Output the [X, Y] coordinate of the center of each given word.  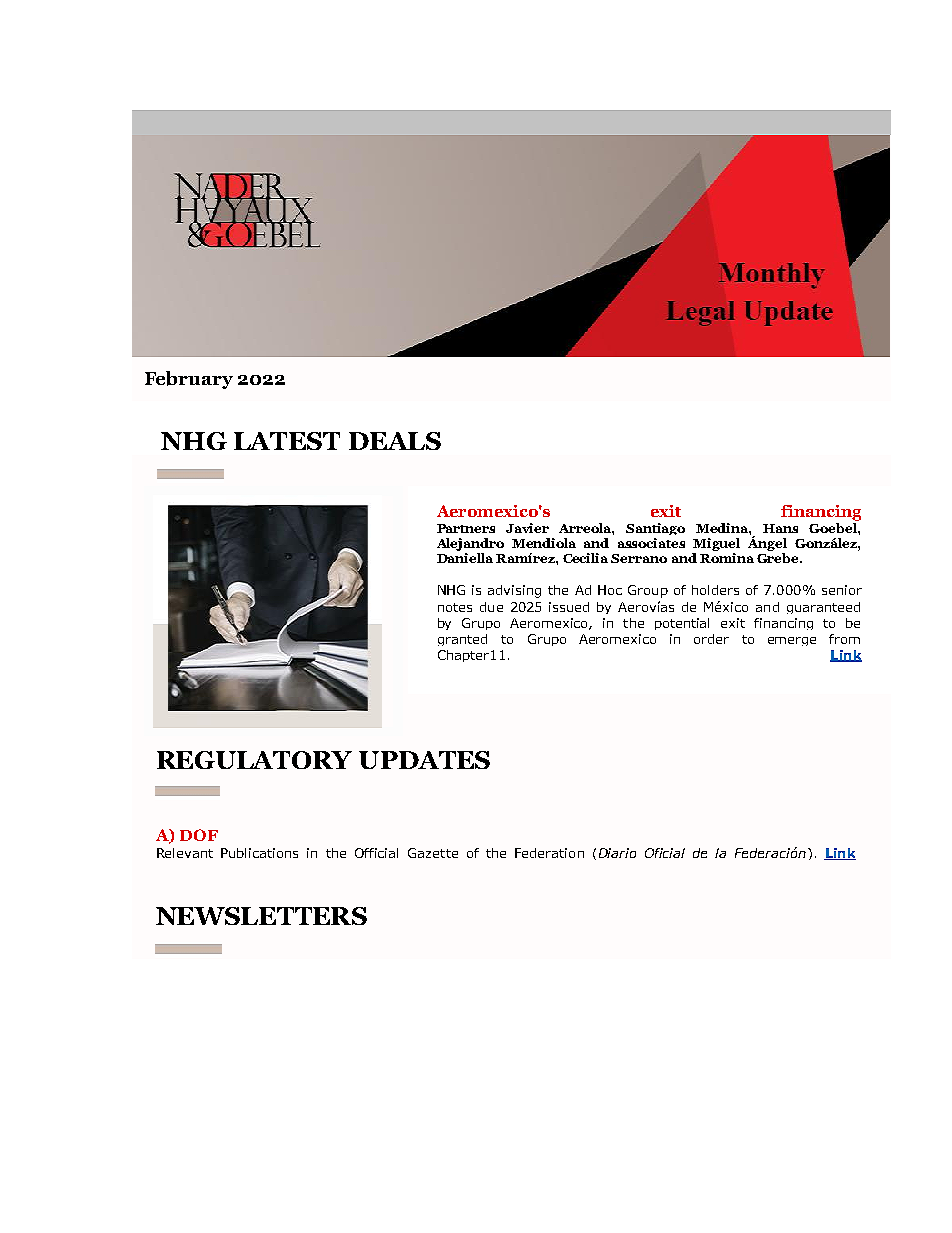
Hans [780, 528]
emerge [792, 641]
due [491, 607]
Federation [549, 853]
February [189, 380]
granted [462, 640]
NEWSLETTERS [261, 916]
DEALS [395, 441]
